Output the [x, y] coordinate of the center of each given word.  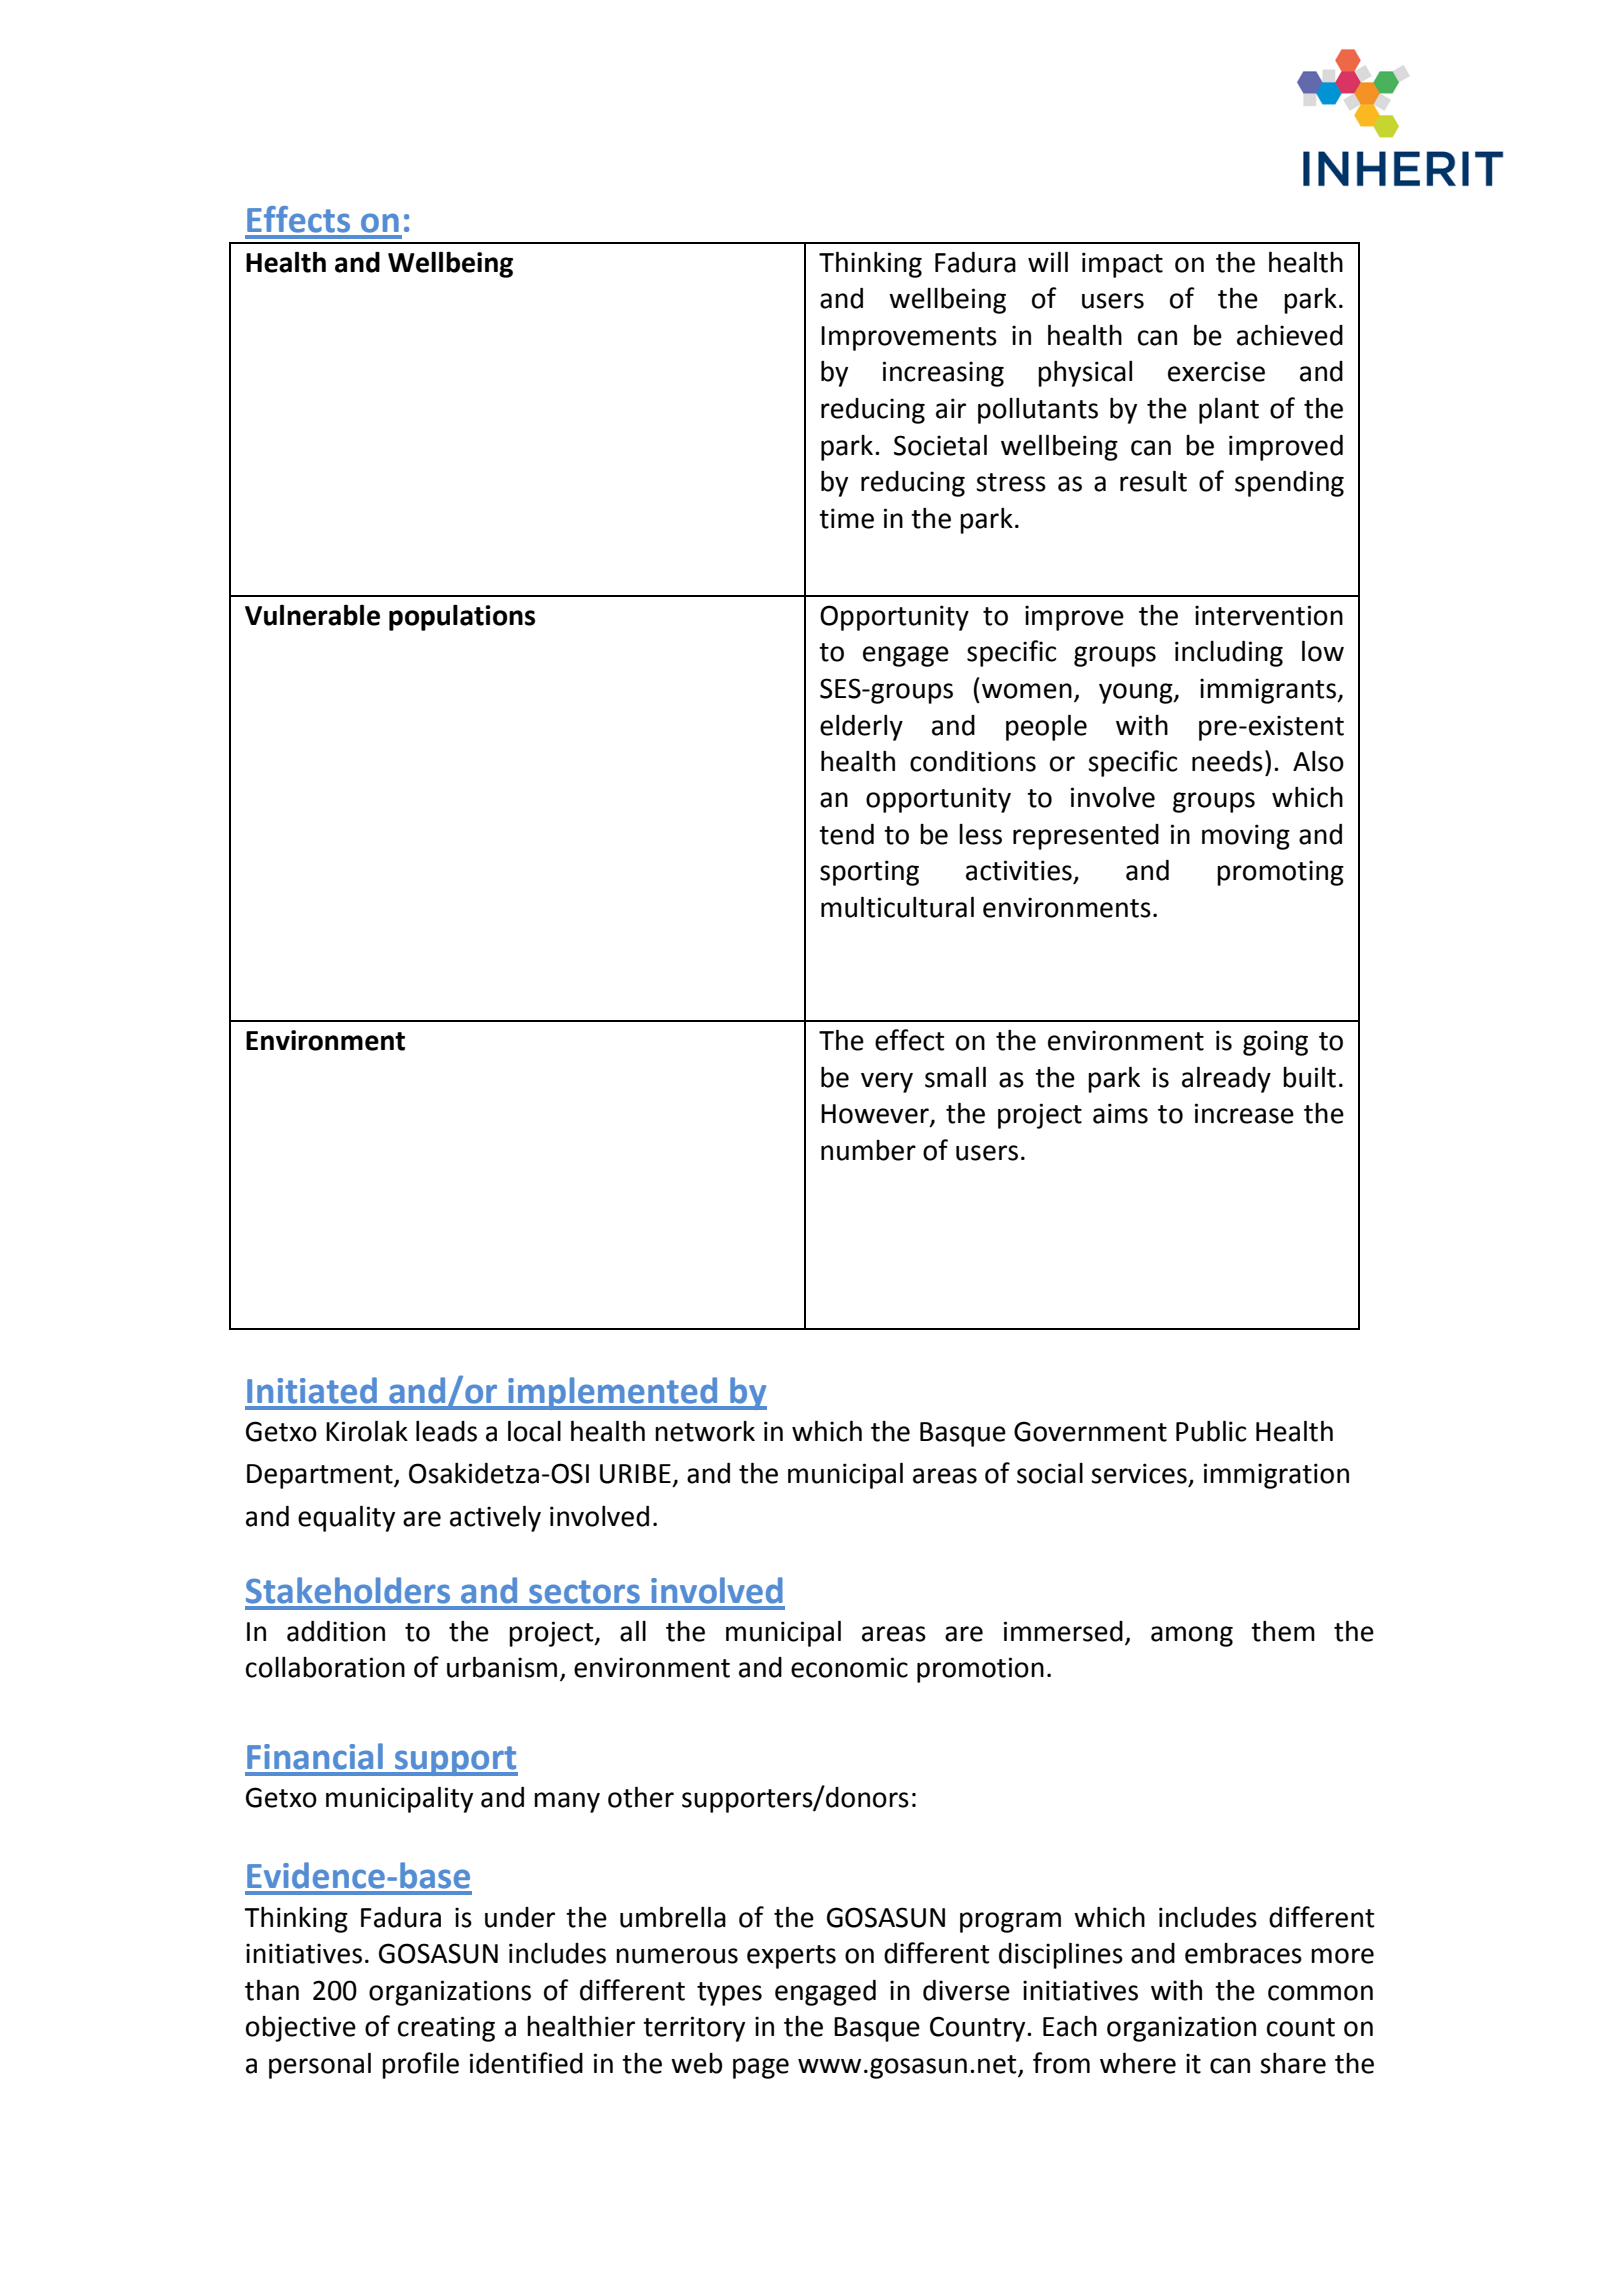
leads [446, 1431]
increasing [943, 374]
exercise [1216, 371]
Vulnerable [312, 615]
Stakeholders [348, 1590]
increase [1244, 1113]
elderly [861, 728]
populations [462, 617]
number [868, 1150]
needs [1227, 761]
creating [446, 2029]
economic [849, 1667]
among [1192, 1636]
